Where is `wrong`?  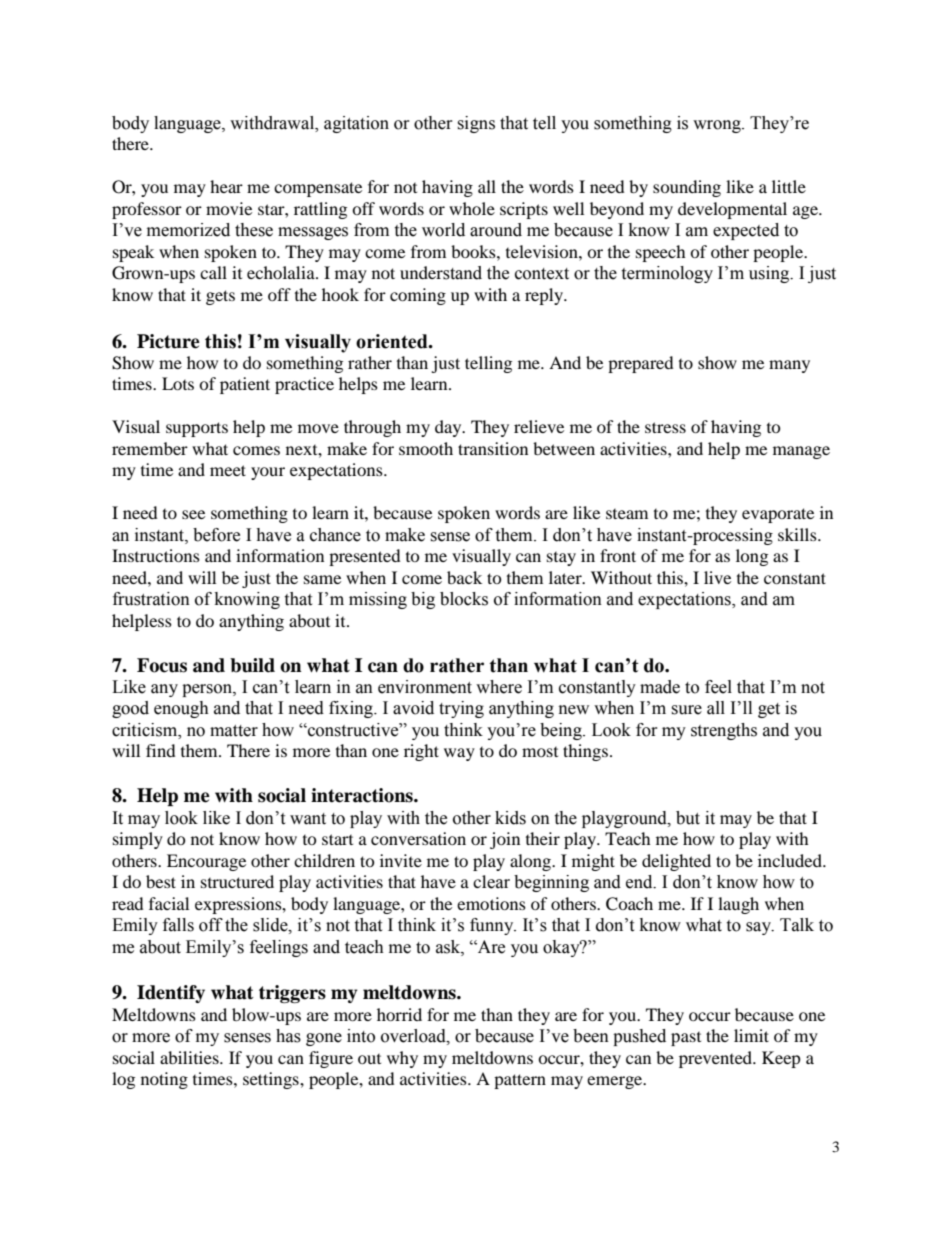 wrong is located at coordinates (718, 126).
